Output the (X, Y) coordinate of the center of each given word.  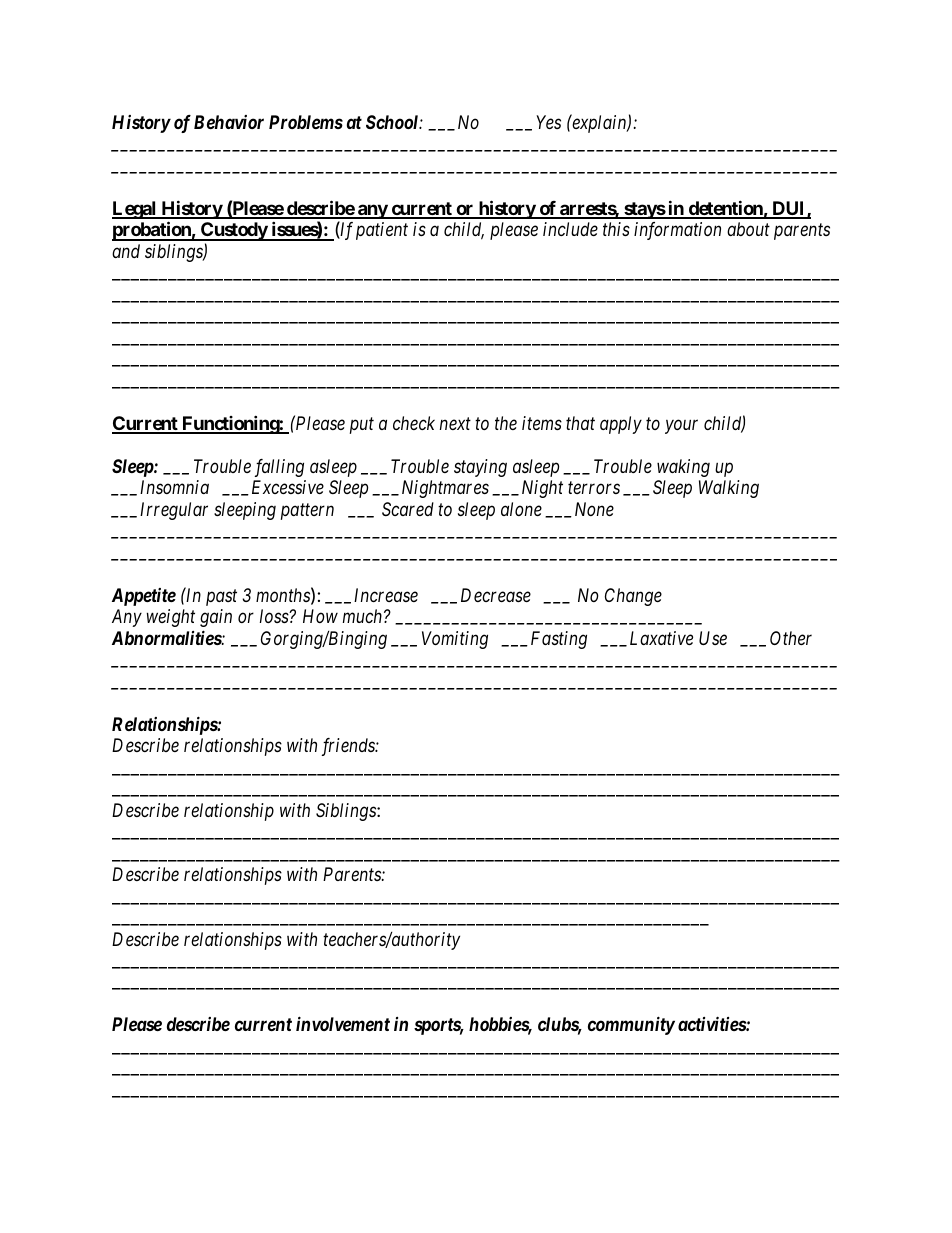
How (320, 616)
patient (382, 231)
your (681, 427)
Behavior (229, 122)
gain (216, 618)
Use (713, 638)
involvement (343, 1023)
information (677, 231)
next (455, 424)
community (631, 1026)
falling (279, 468)
